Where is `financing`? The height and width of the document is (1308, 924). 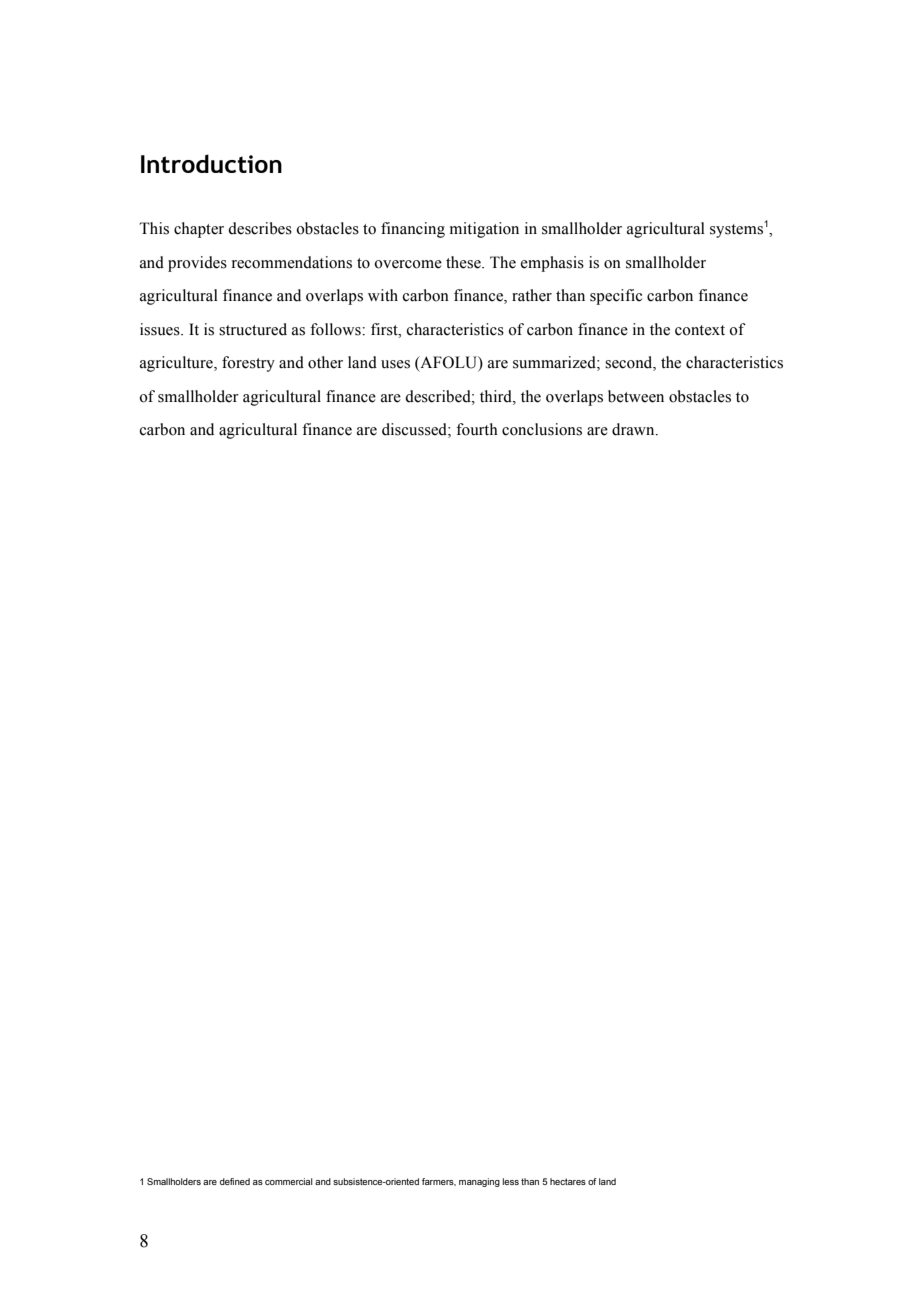 financing is located at coordinates (413, 230).
